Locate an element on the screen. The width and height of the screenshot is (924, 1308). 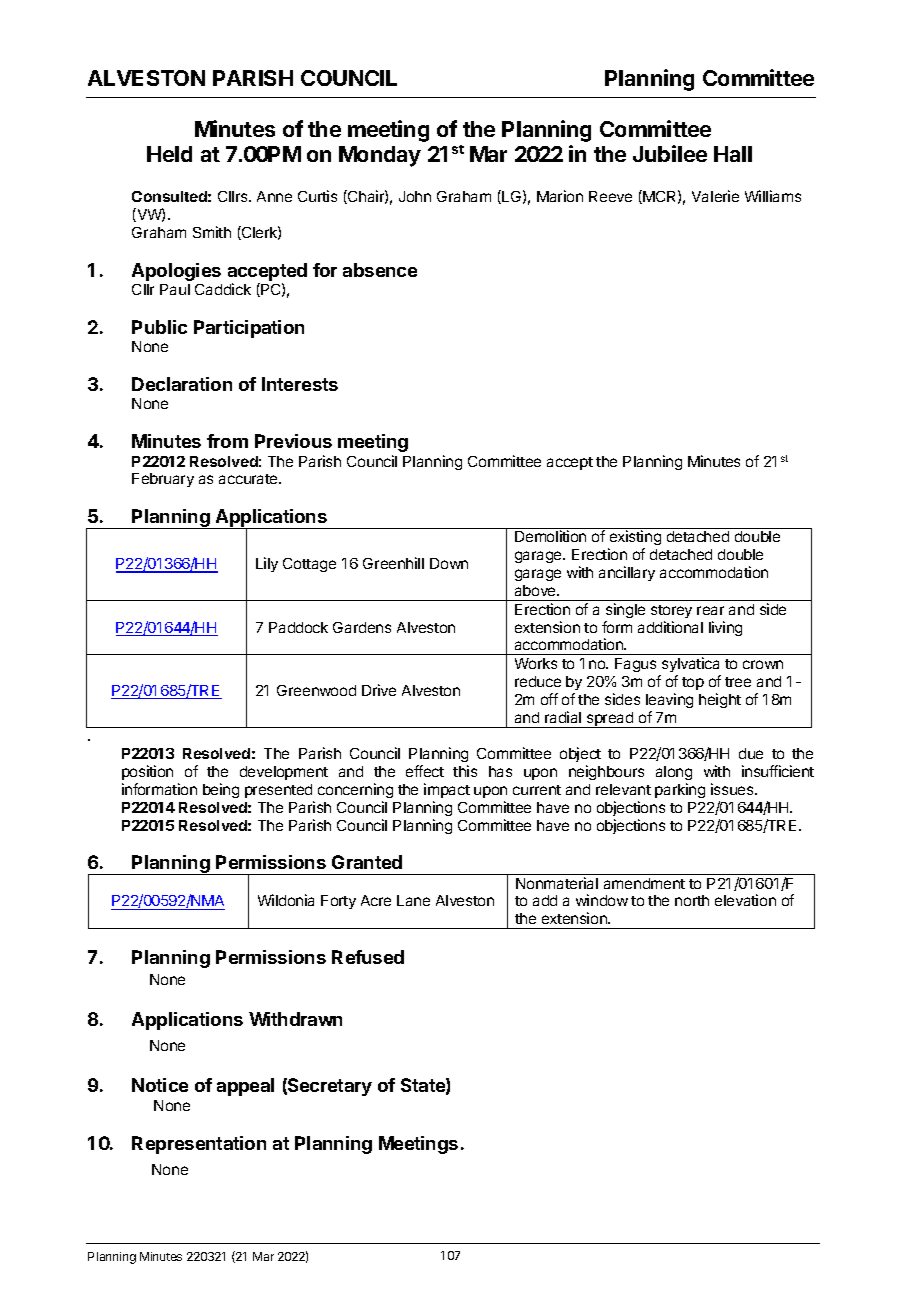
Lane is located at coordinates (413, 900).
